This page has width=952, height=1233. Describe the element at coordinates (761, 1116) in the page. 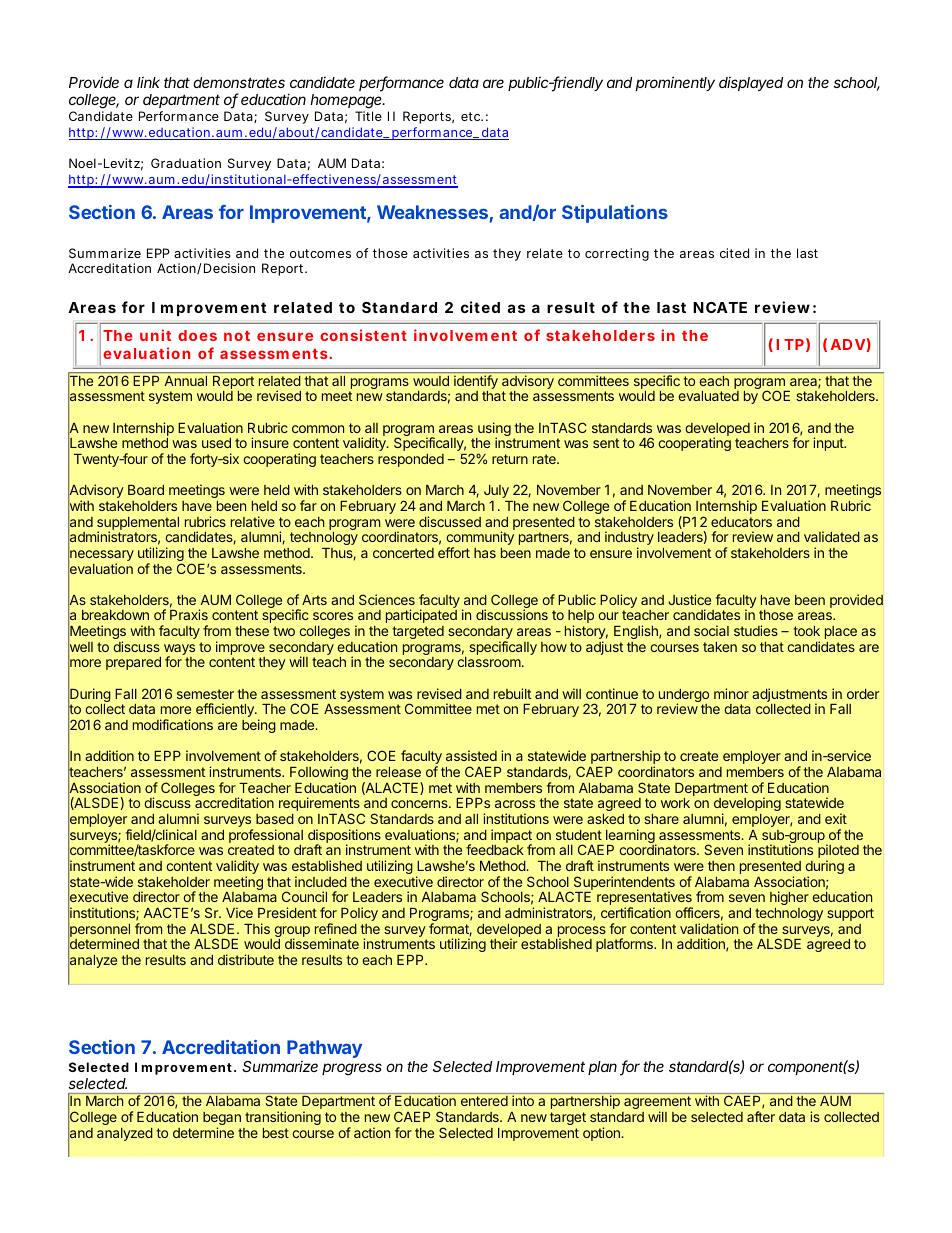

I see `after` at that location.
